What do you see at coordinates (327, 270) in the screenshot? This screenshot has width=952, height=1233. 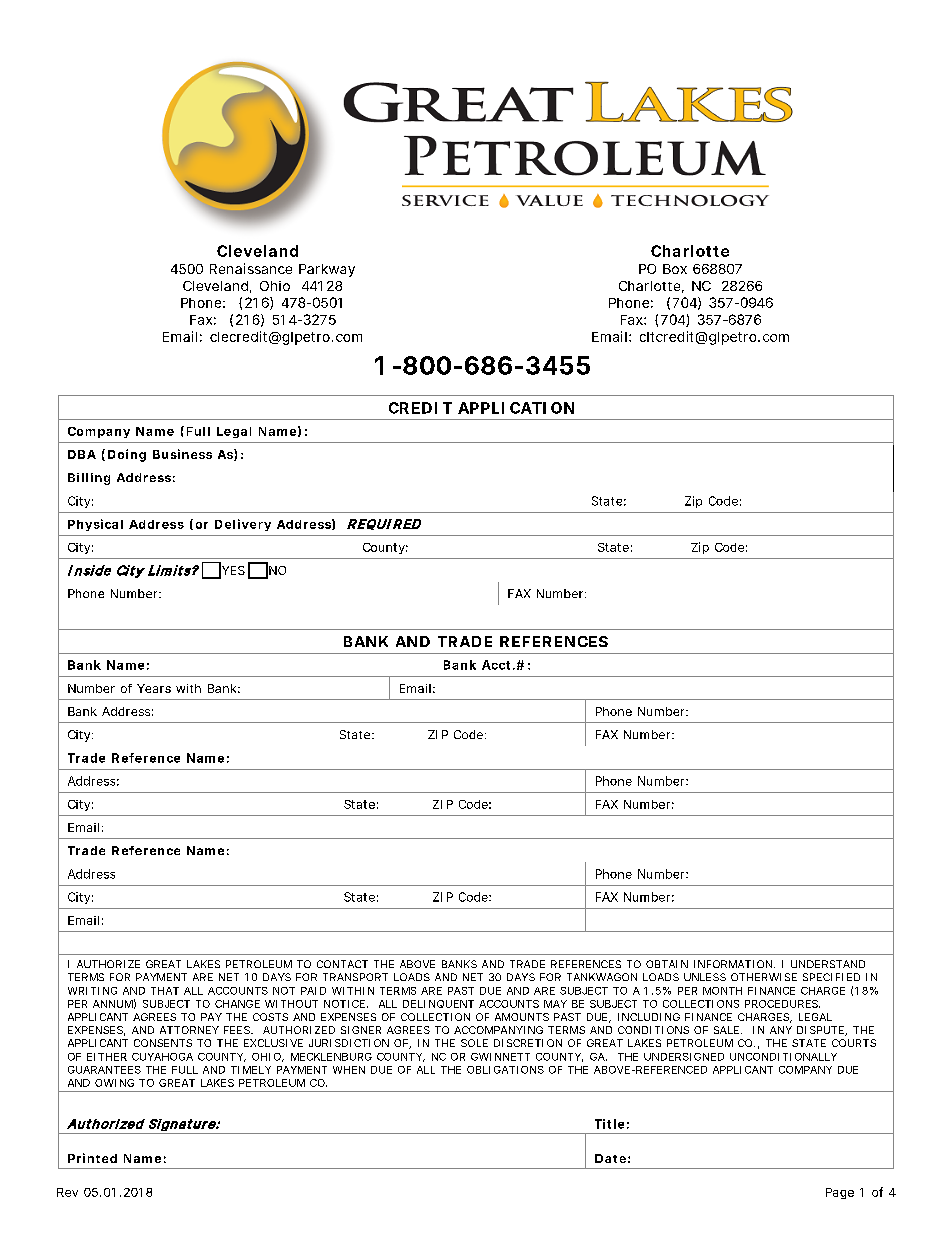 I see `Parkway` at bounding box center [327, 270].
